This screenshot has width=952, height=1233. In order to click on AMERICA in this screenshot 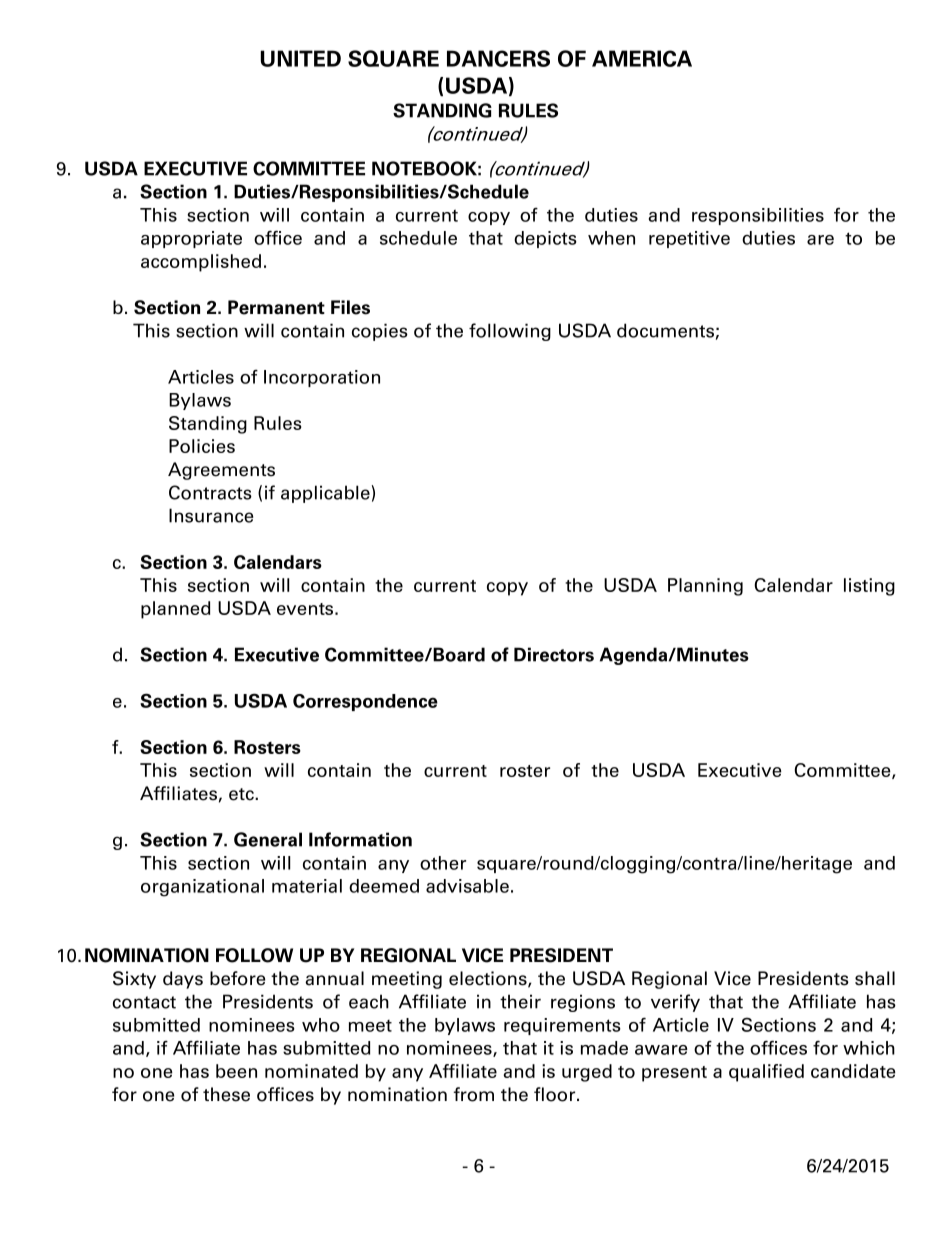, I will do `click(642, 58)`.
